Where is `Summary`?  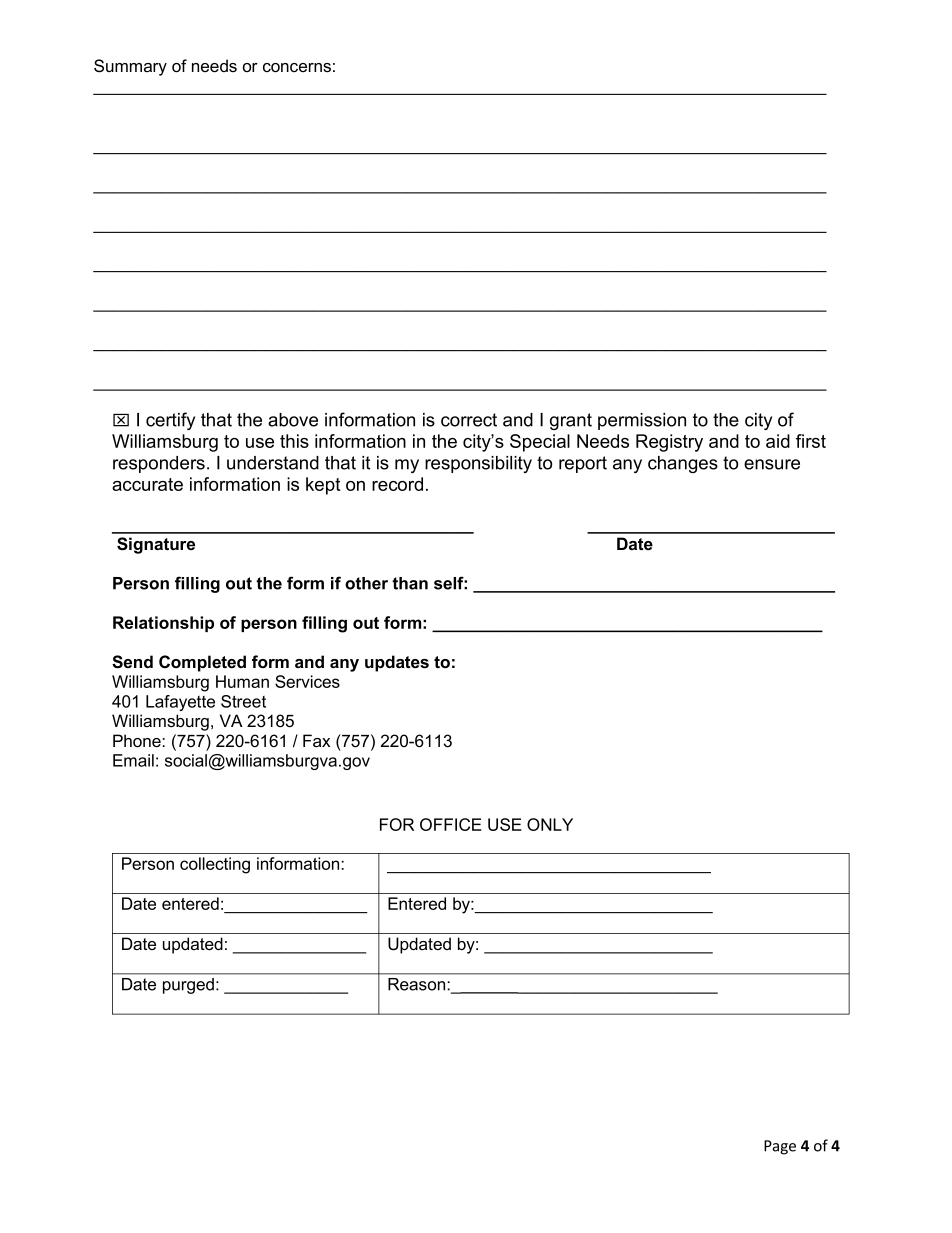 Summary is located at coordinates (130, 67).
